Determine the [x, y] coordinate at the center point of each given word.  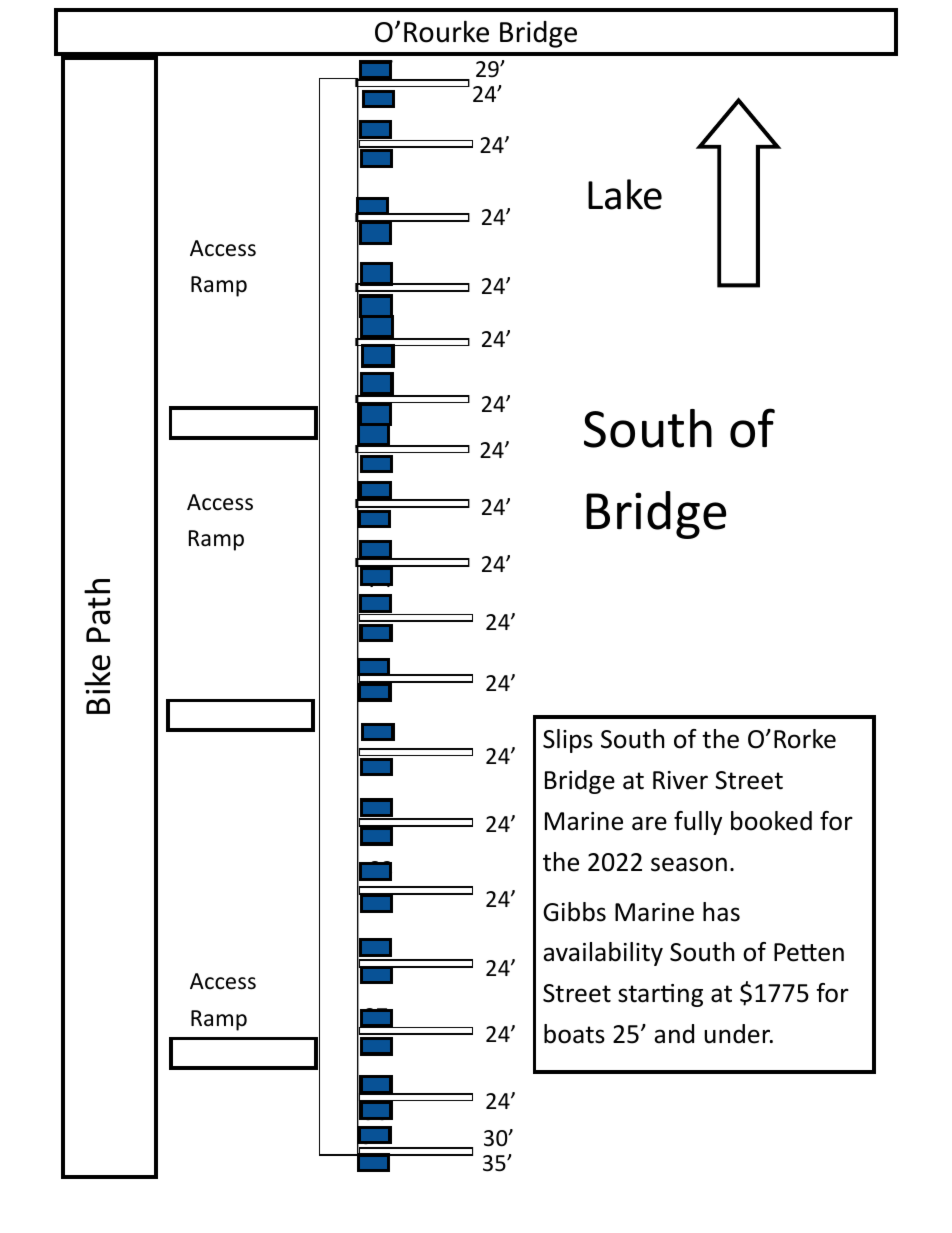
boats [574, 1034]
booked [771, 821]
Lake [625, 194]
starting [660, 995]
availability [603, 954]
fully [698, 823]
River [680, 780]
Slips [568, 741]
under [738, 1034]
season [689, 864]
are [649, 823]
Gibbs [574, 912]
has [721, 912]
